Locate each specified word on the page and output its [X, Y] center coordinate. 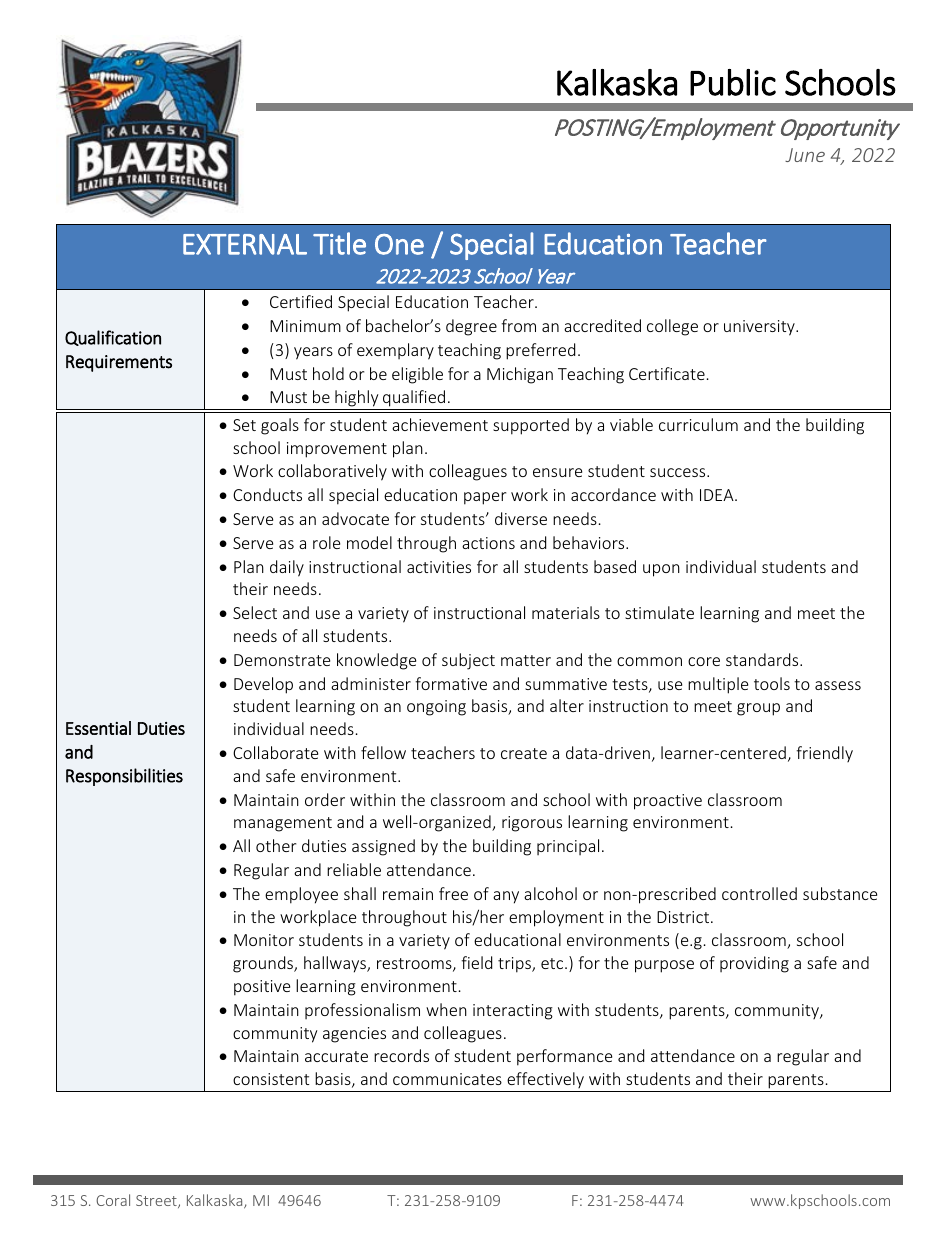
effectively [545, 1082]
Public [733, 82]
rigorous [532, 824]
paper [485, 498]
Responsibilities [124, 777]
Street [157, 1201]
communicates [447, 1079]
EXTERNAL [245, 244]
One [399, 244]
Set [244, 425]
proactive [668, 802]
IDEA [718, 495]
